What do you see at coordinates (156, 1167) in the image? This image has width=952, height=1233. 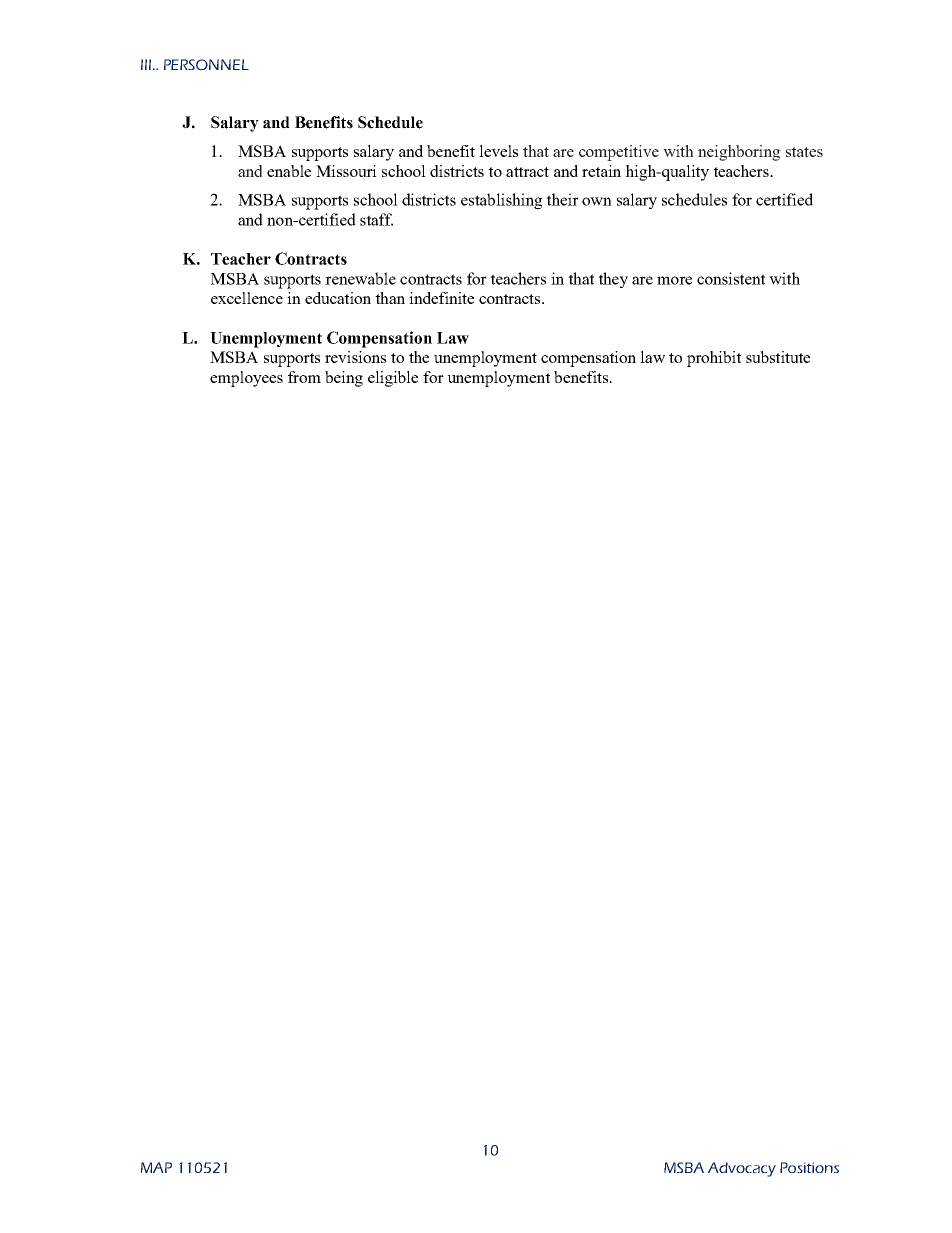 I see `MAP` at bounding box center [156, 1167].
